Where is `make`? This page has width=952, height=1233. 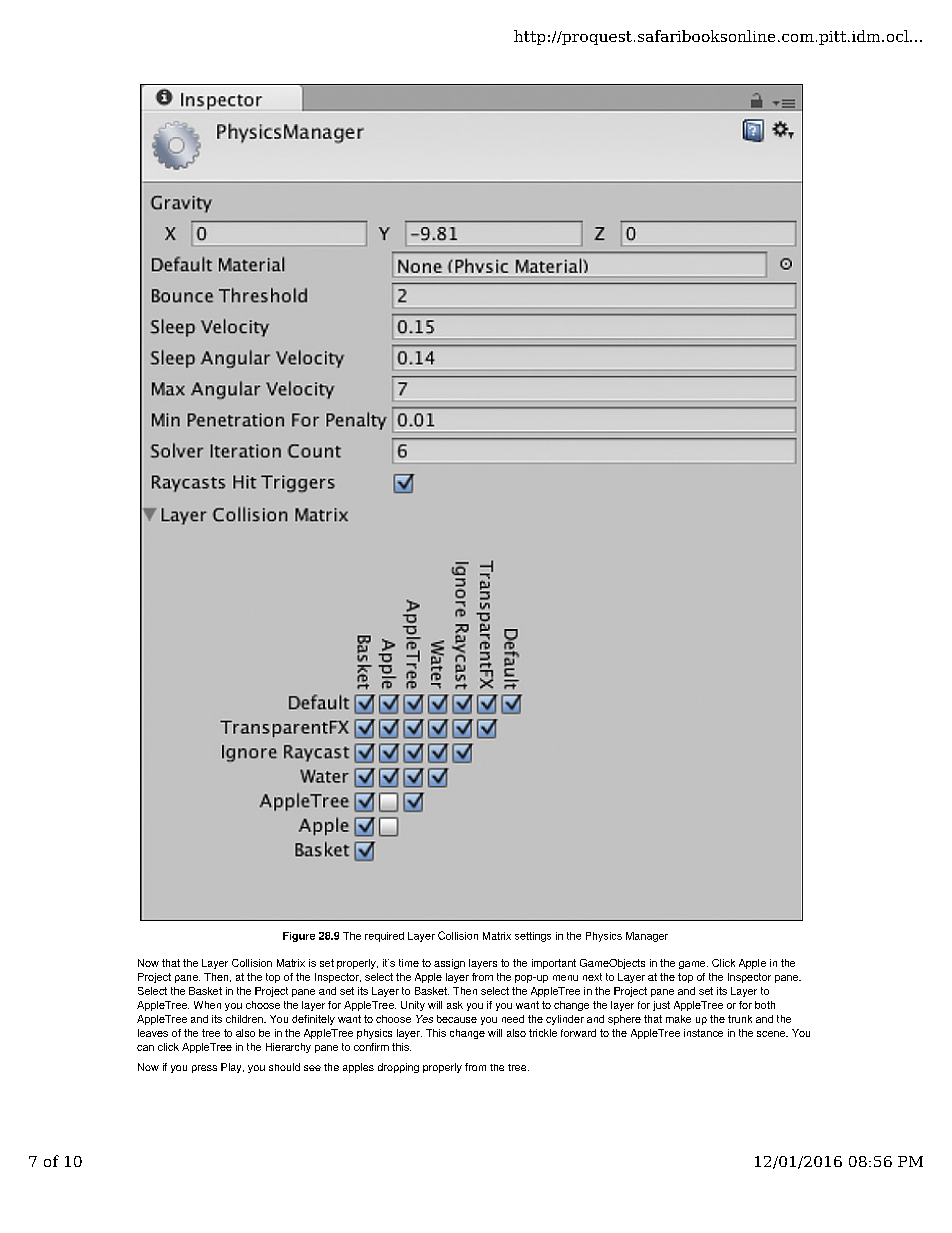 make is located at coordinates (678, 1019).
